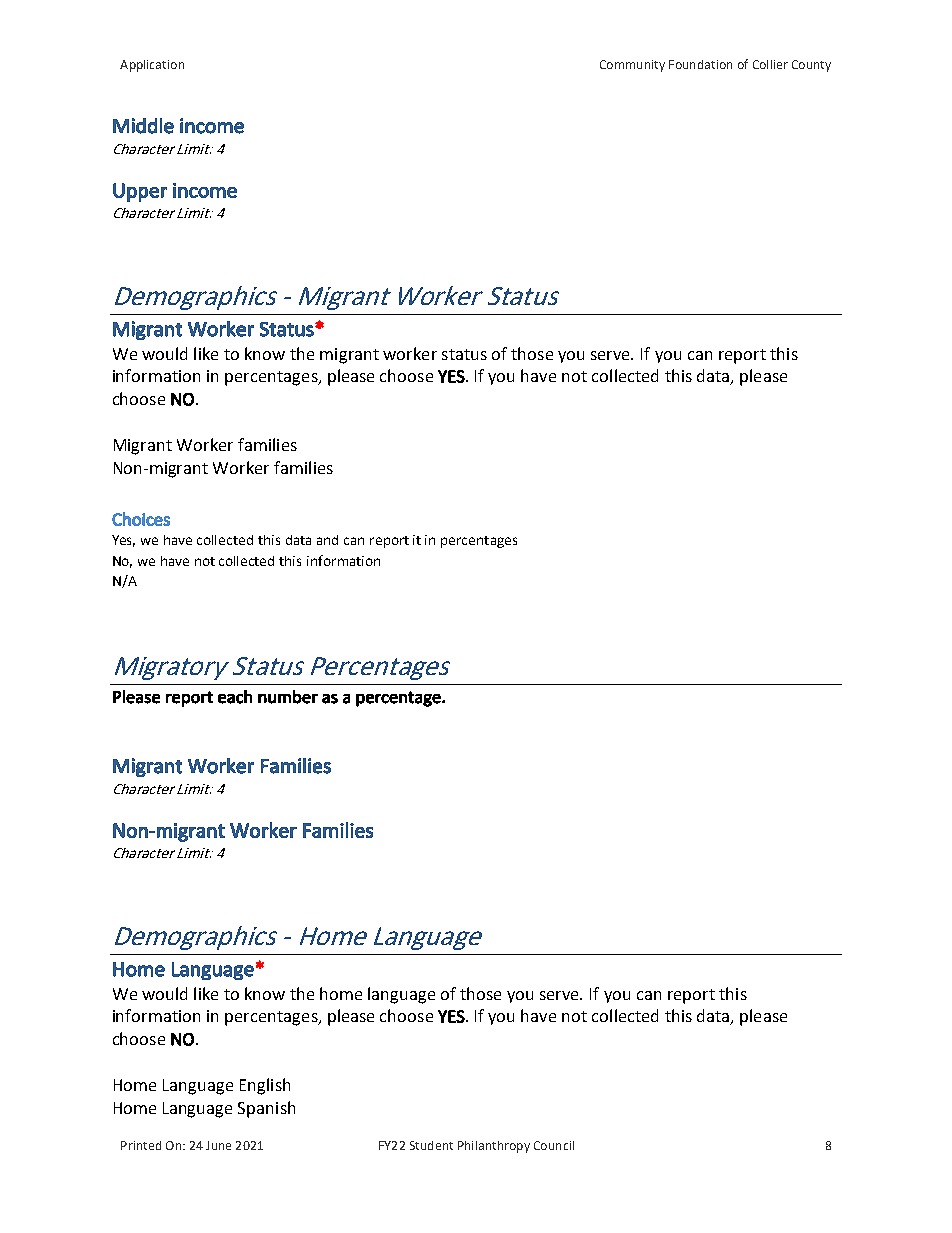  Describe the element at coordinates (700, 64) in the page. I see `Foundation` at that location.
